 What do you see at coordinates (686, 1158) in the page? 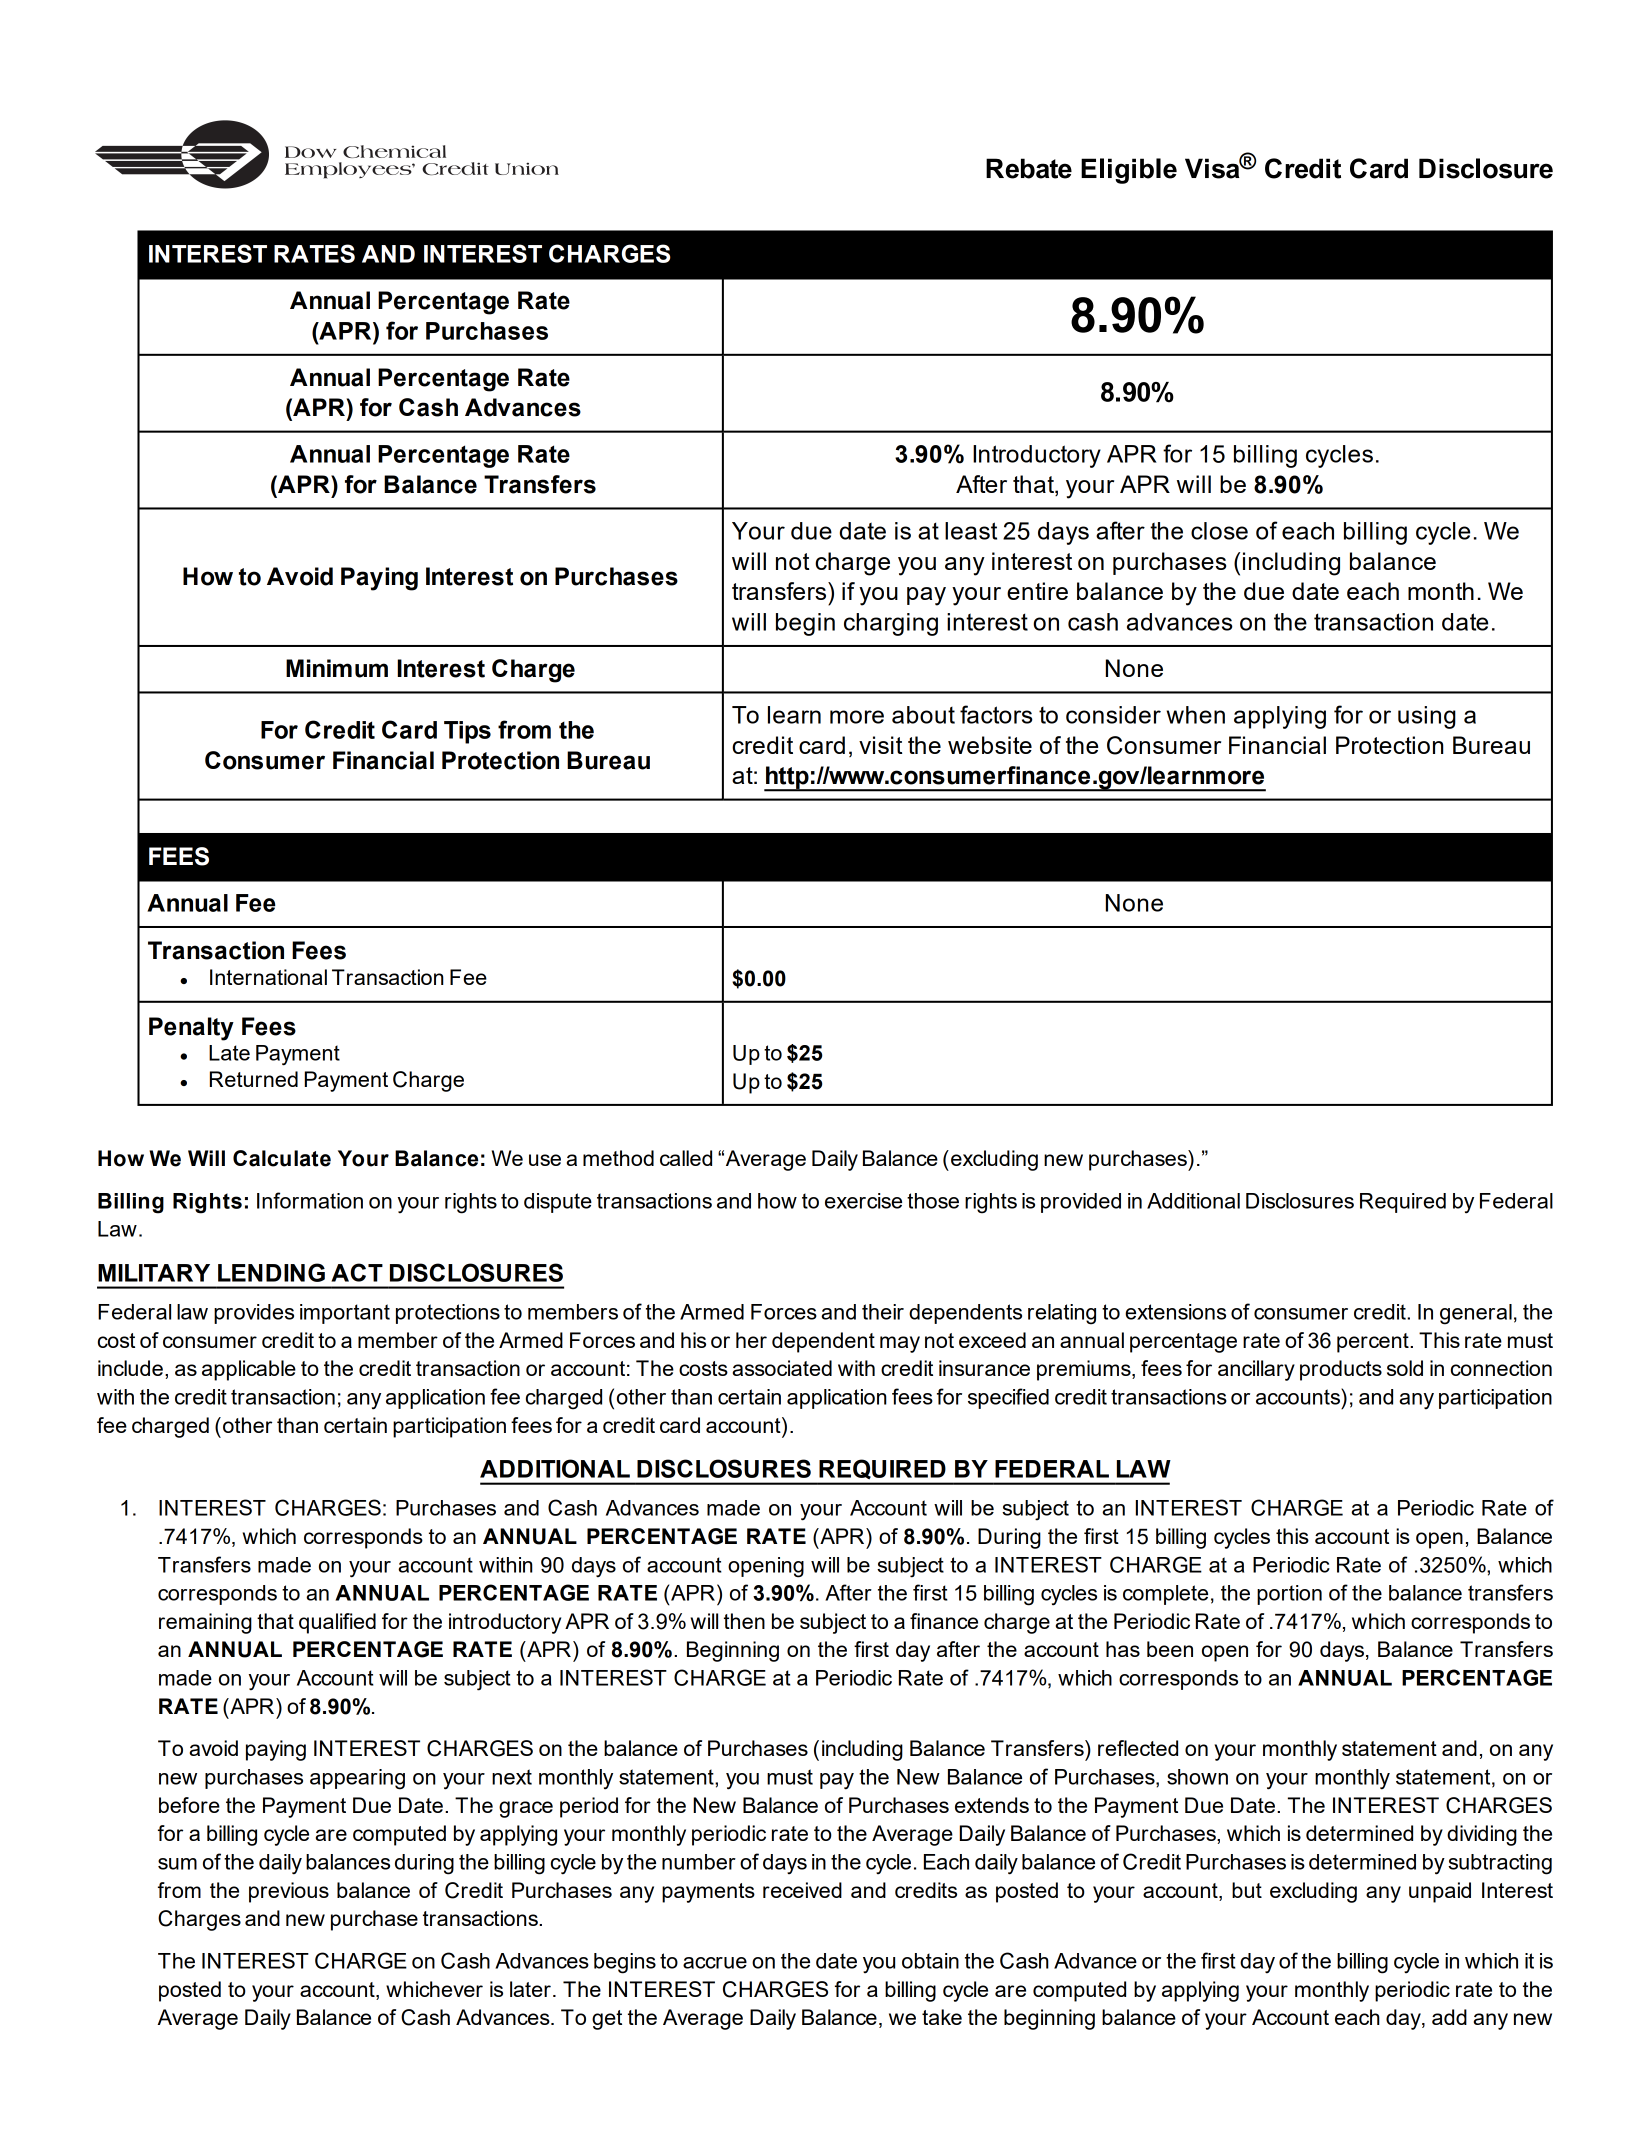
I see `called` at bounding box center [686, 1158].
